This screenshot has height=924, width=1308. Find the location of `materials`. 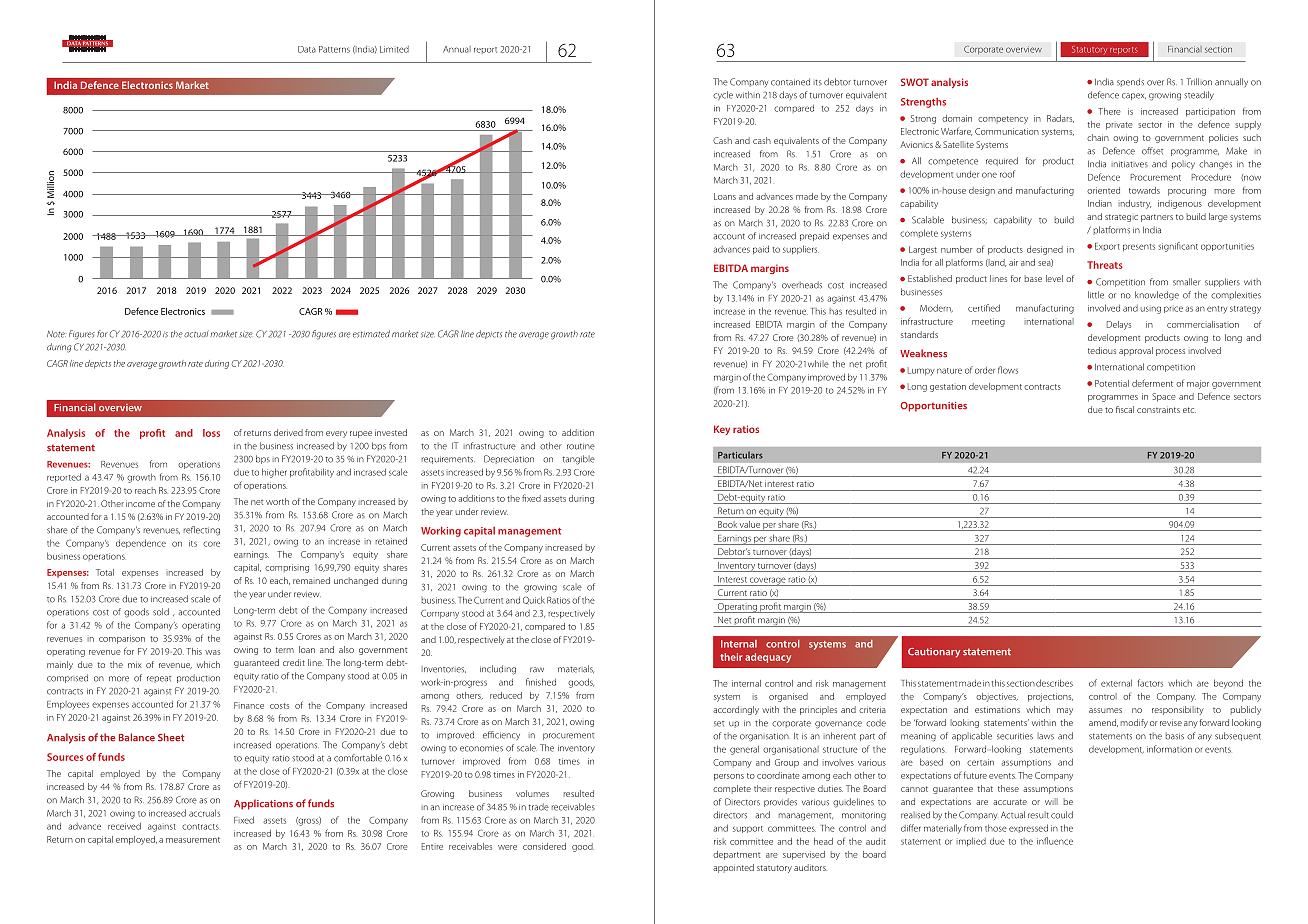

materials is located at coordinates (576, 669).
